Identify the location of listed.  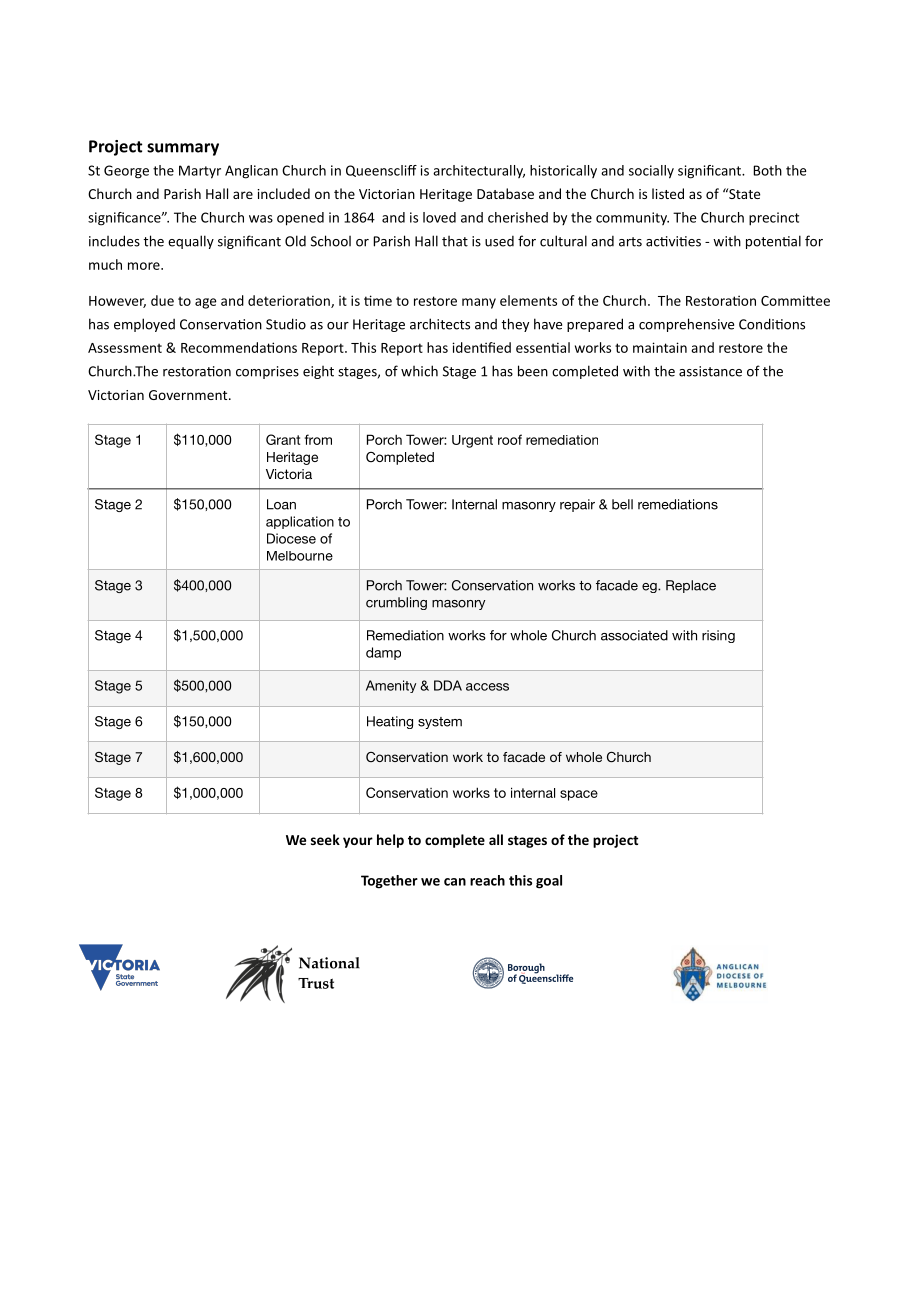
(668, 193).
